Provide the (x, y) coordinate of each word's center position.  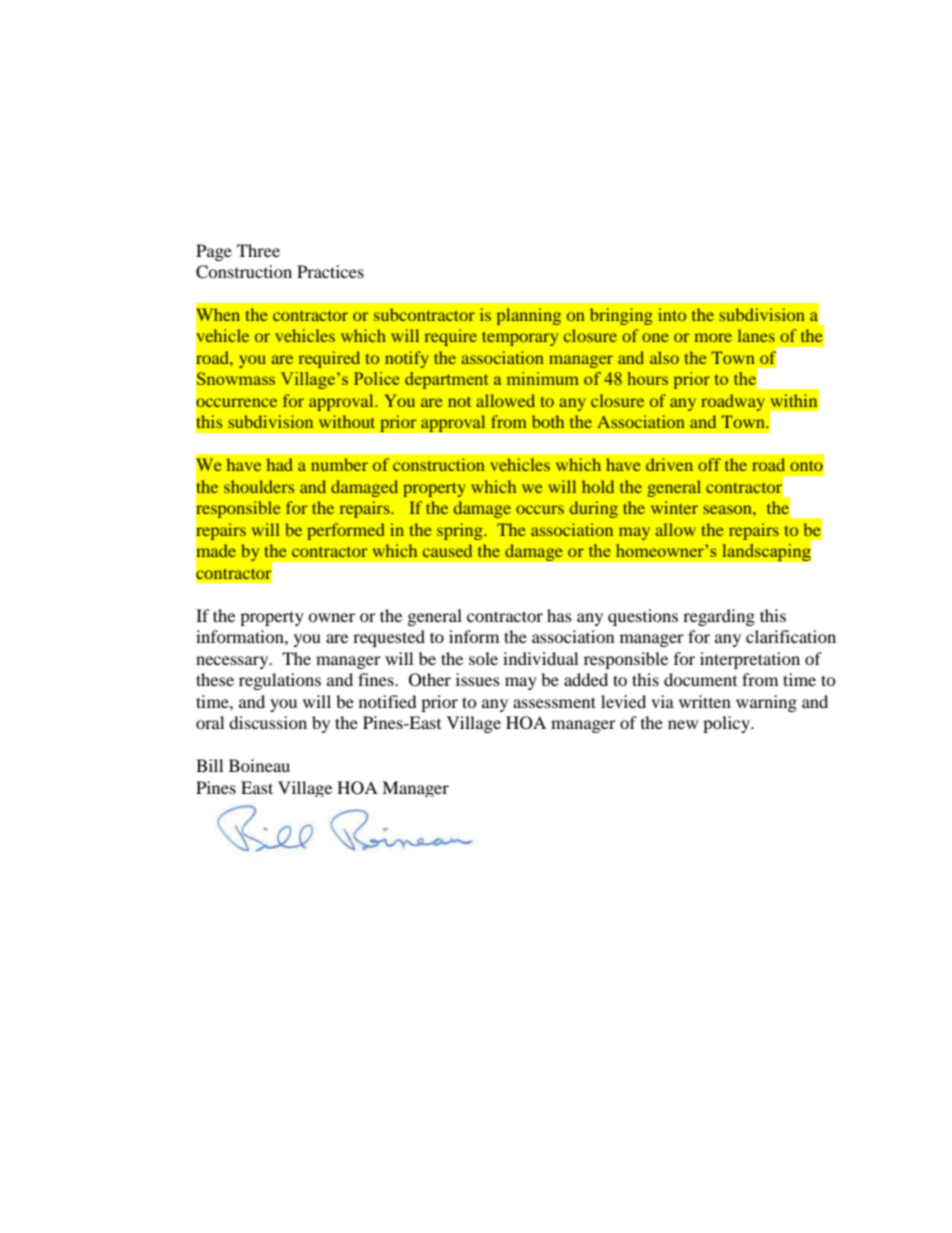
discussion (268, 722)
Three (258, 250)
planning (529, 316)
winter (674, 507)
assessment (554, 702)
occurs (540, 509)
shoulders (259, 486)
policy (728, 724)
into (672, 314)
